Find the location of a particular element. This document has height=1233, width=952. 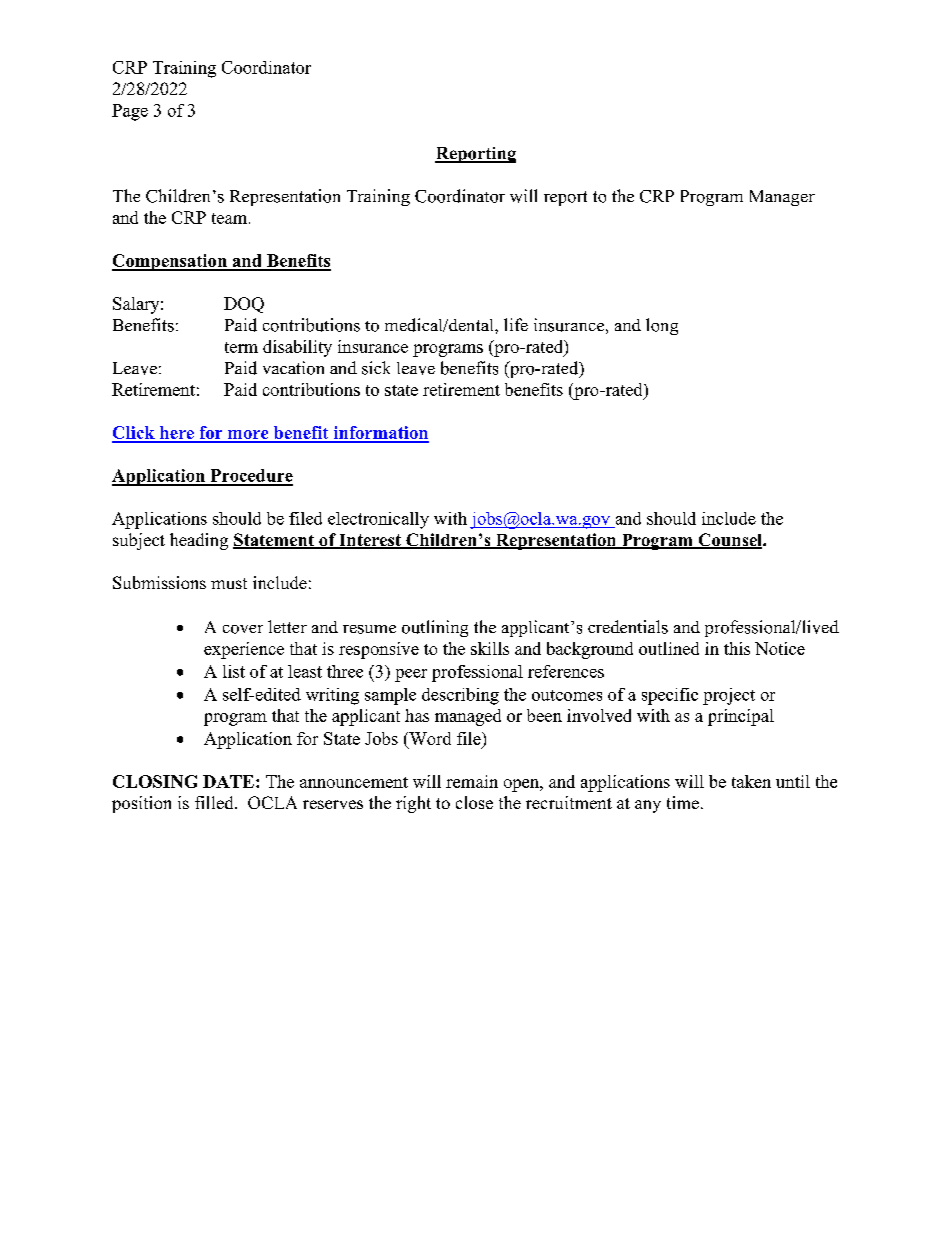

Manager is located at coordinates (782, 198).
